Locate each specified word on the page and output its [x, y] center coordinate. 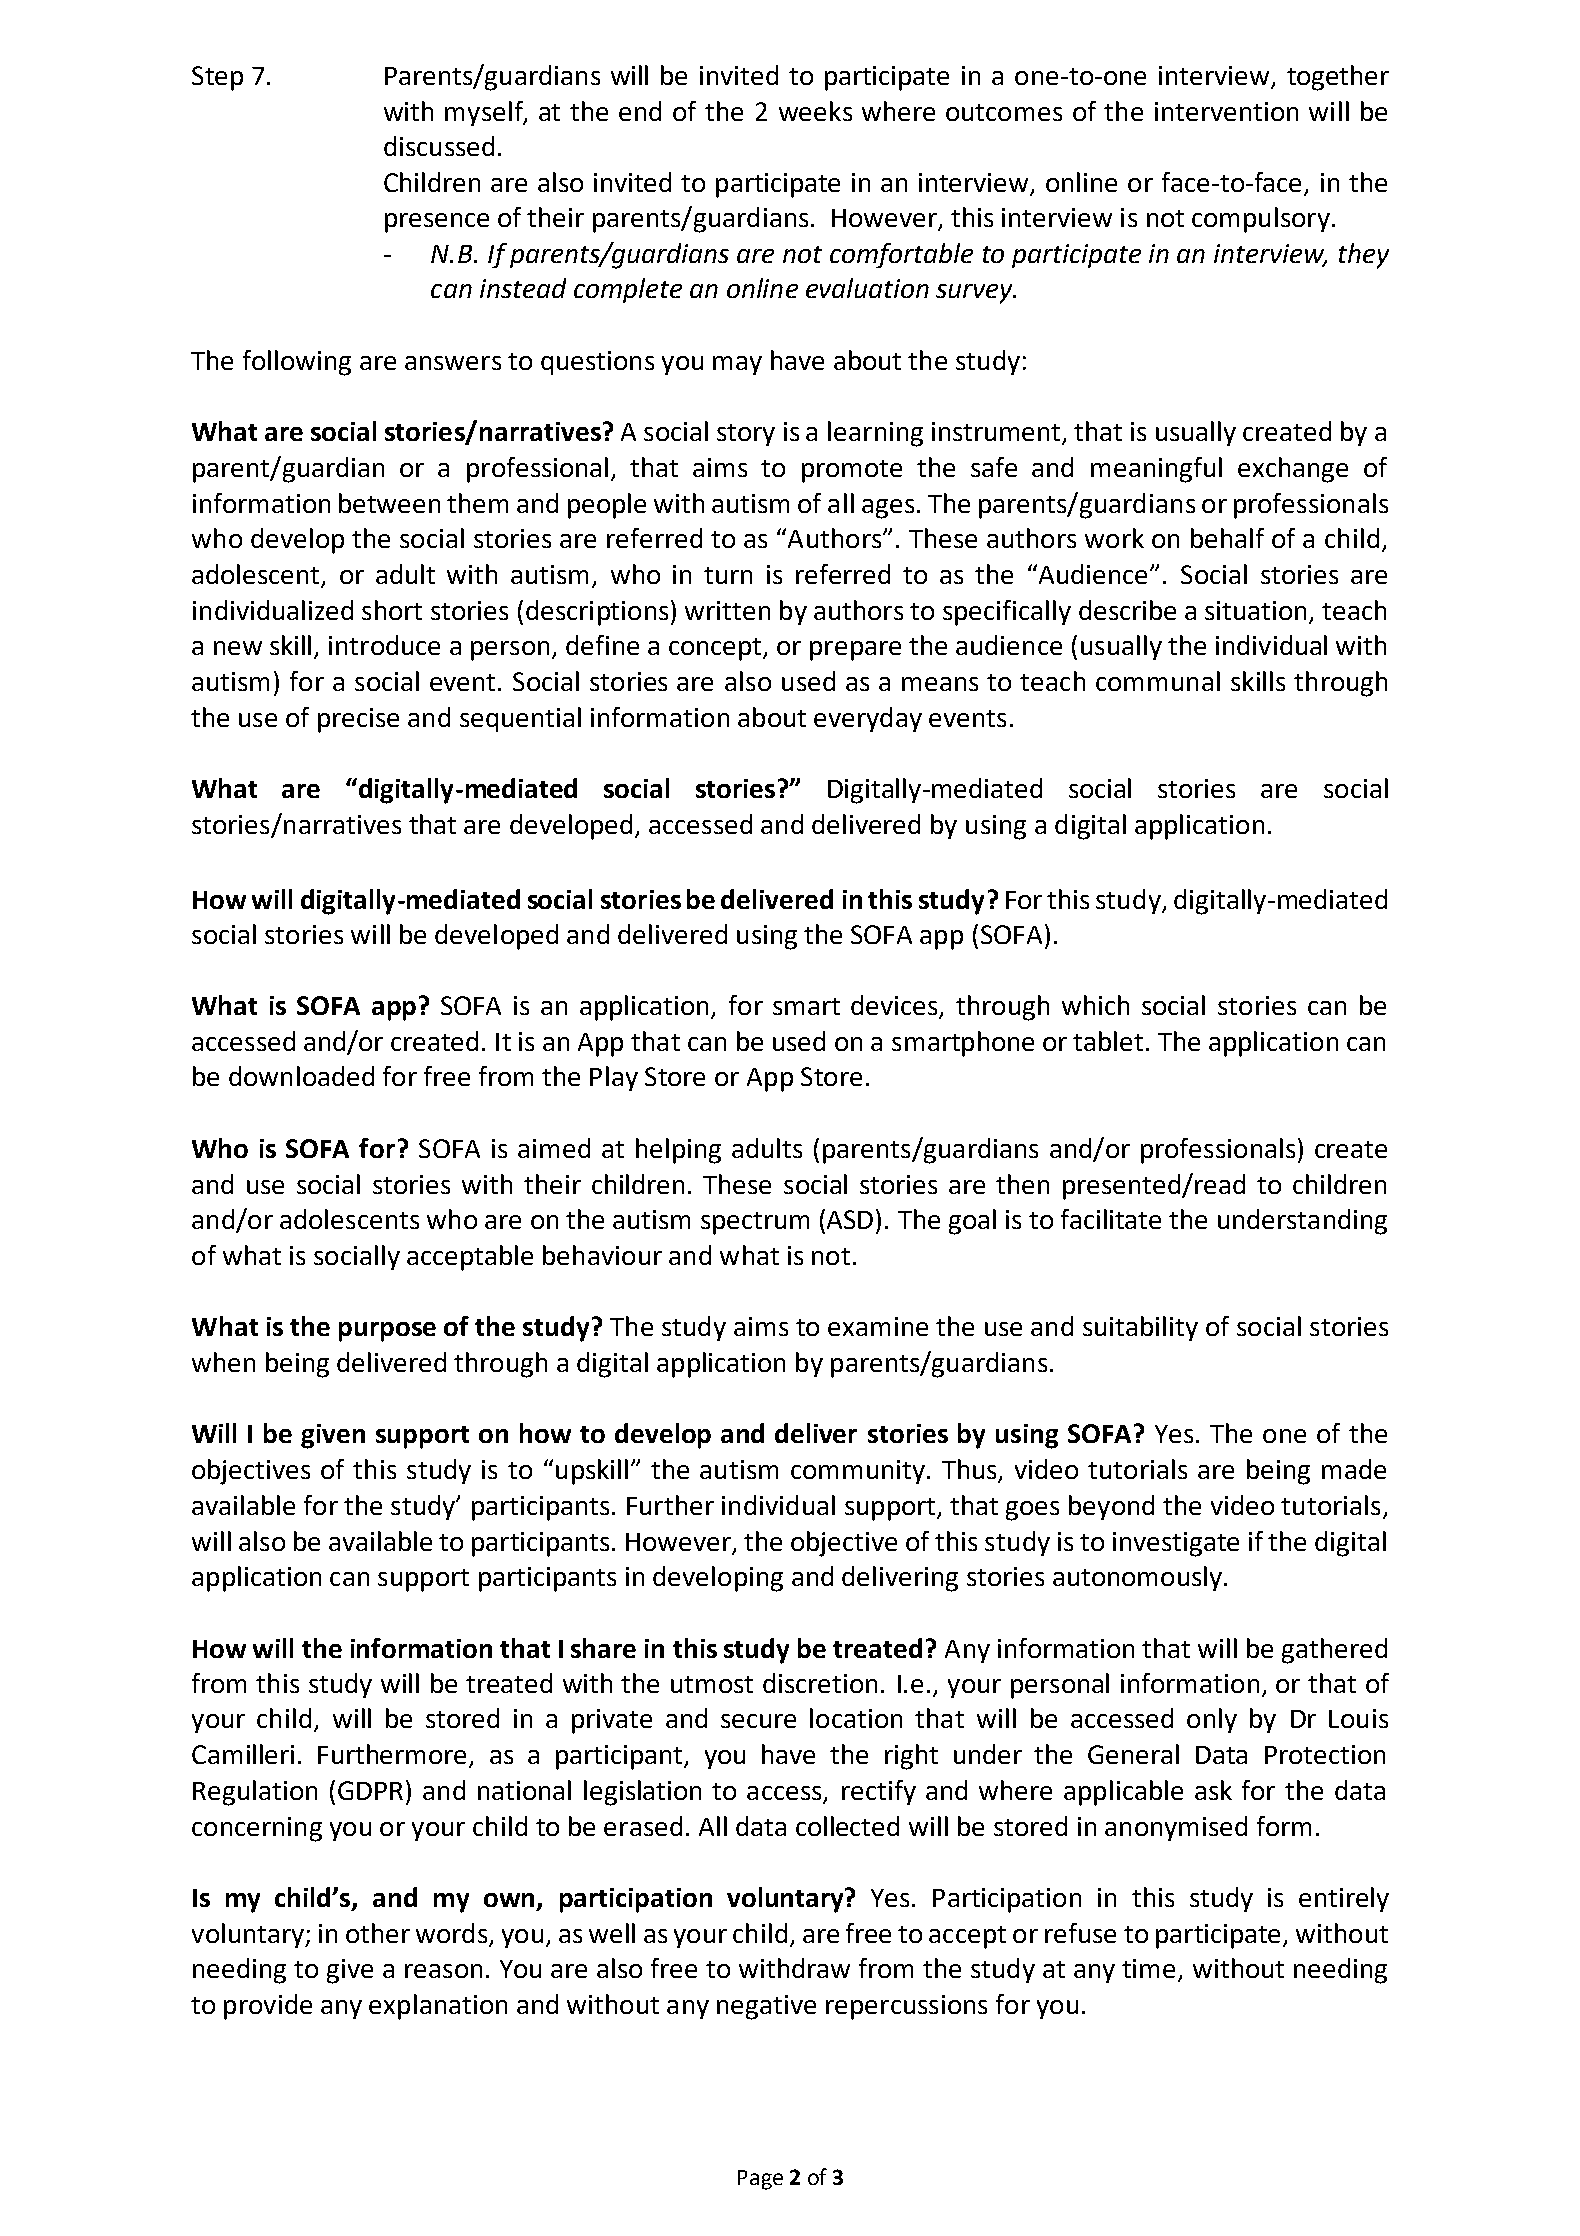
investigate [1176, 1544]
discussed [439, 146]
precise [358, 720]
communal [1158, 681]
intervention [1226, 111]
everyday [868, 719]
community [858, 1472]
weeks [815, 111]
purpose [387, 1332]
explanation [438, 2007]
